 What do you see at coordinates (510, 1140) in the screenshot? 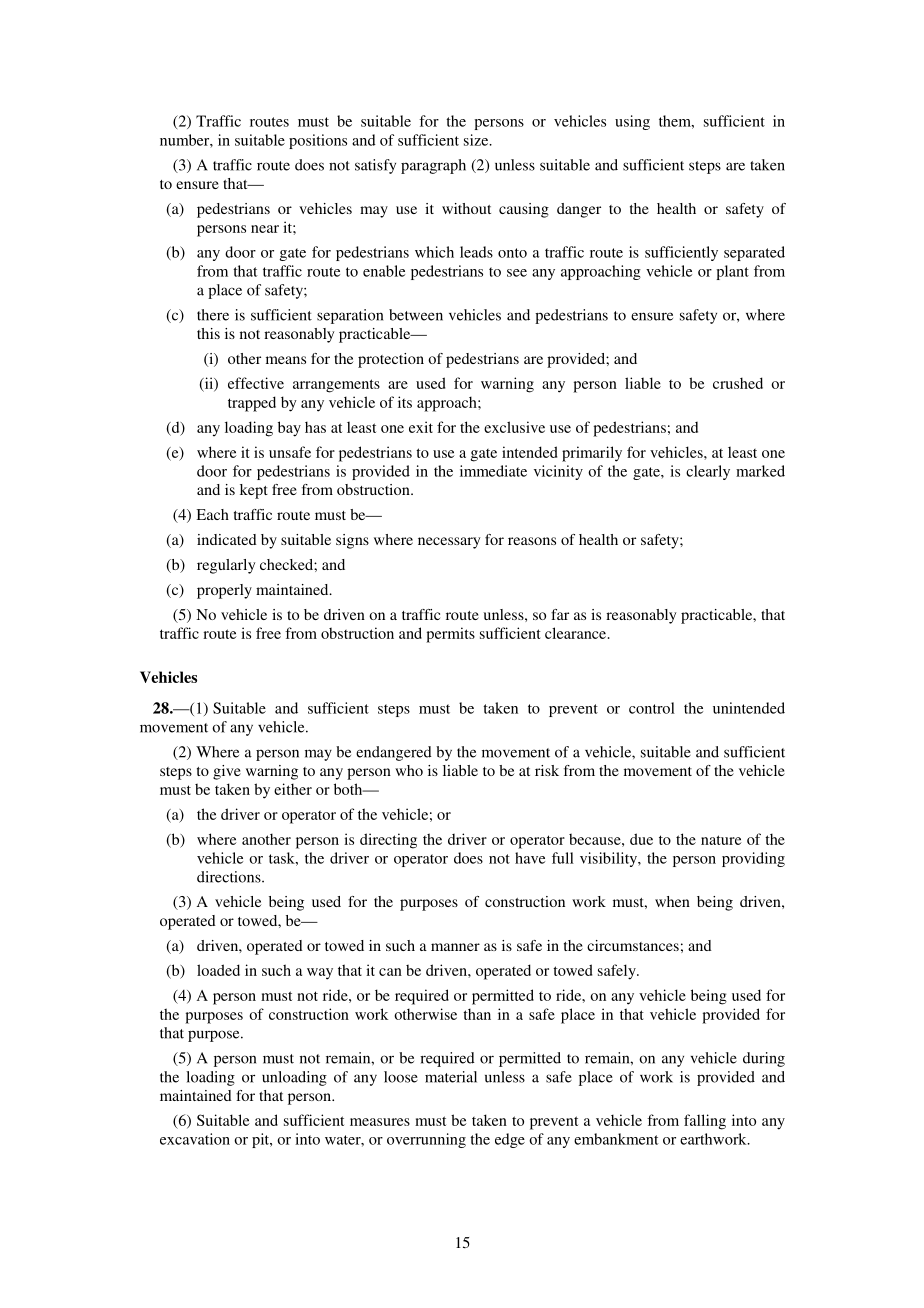
I see `edge` at bounding box center [510, 1140].
